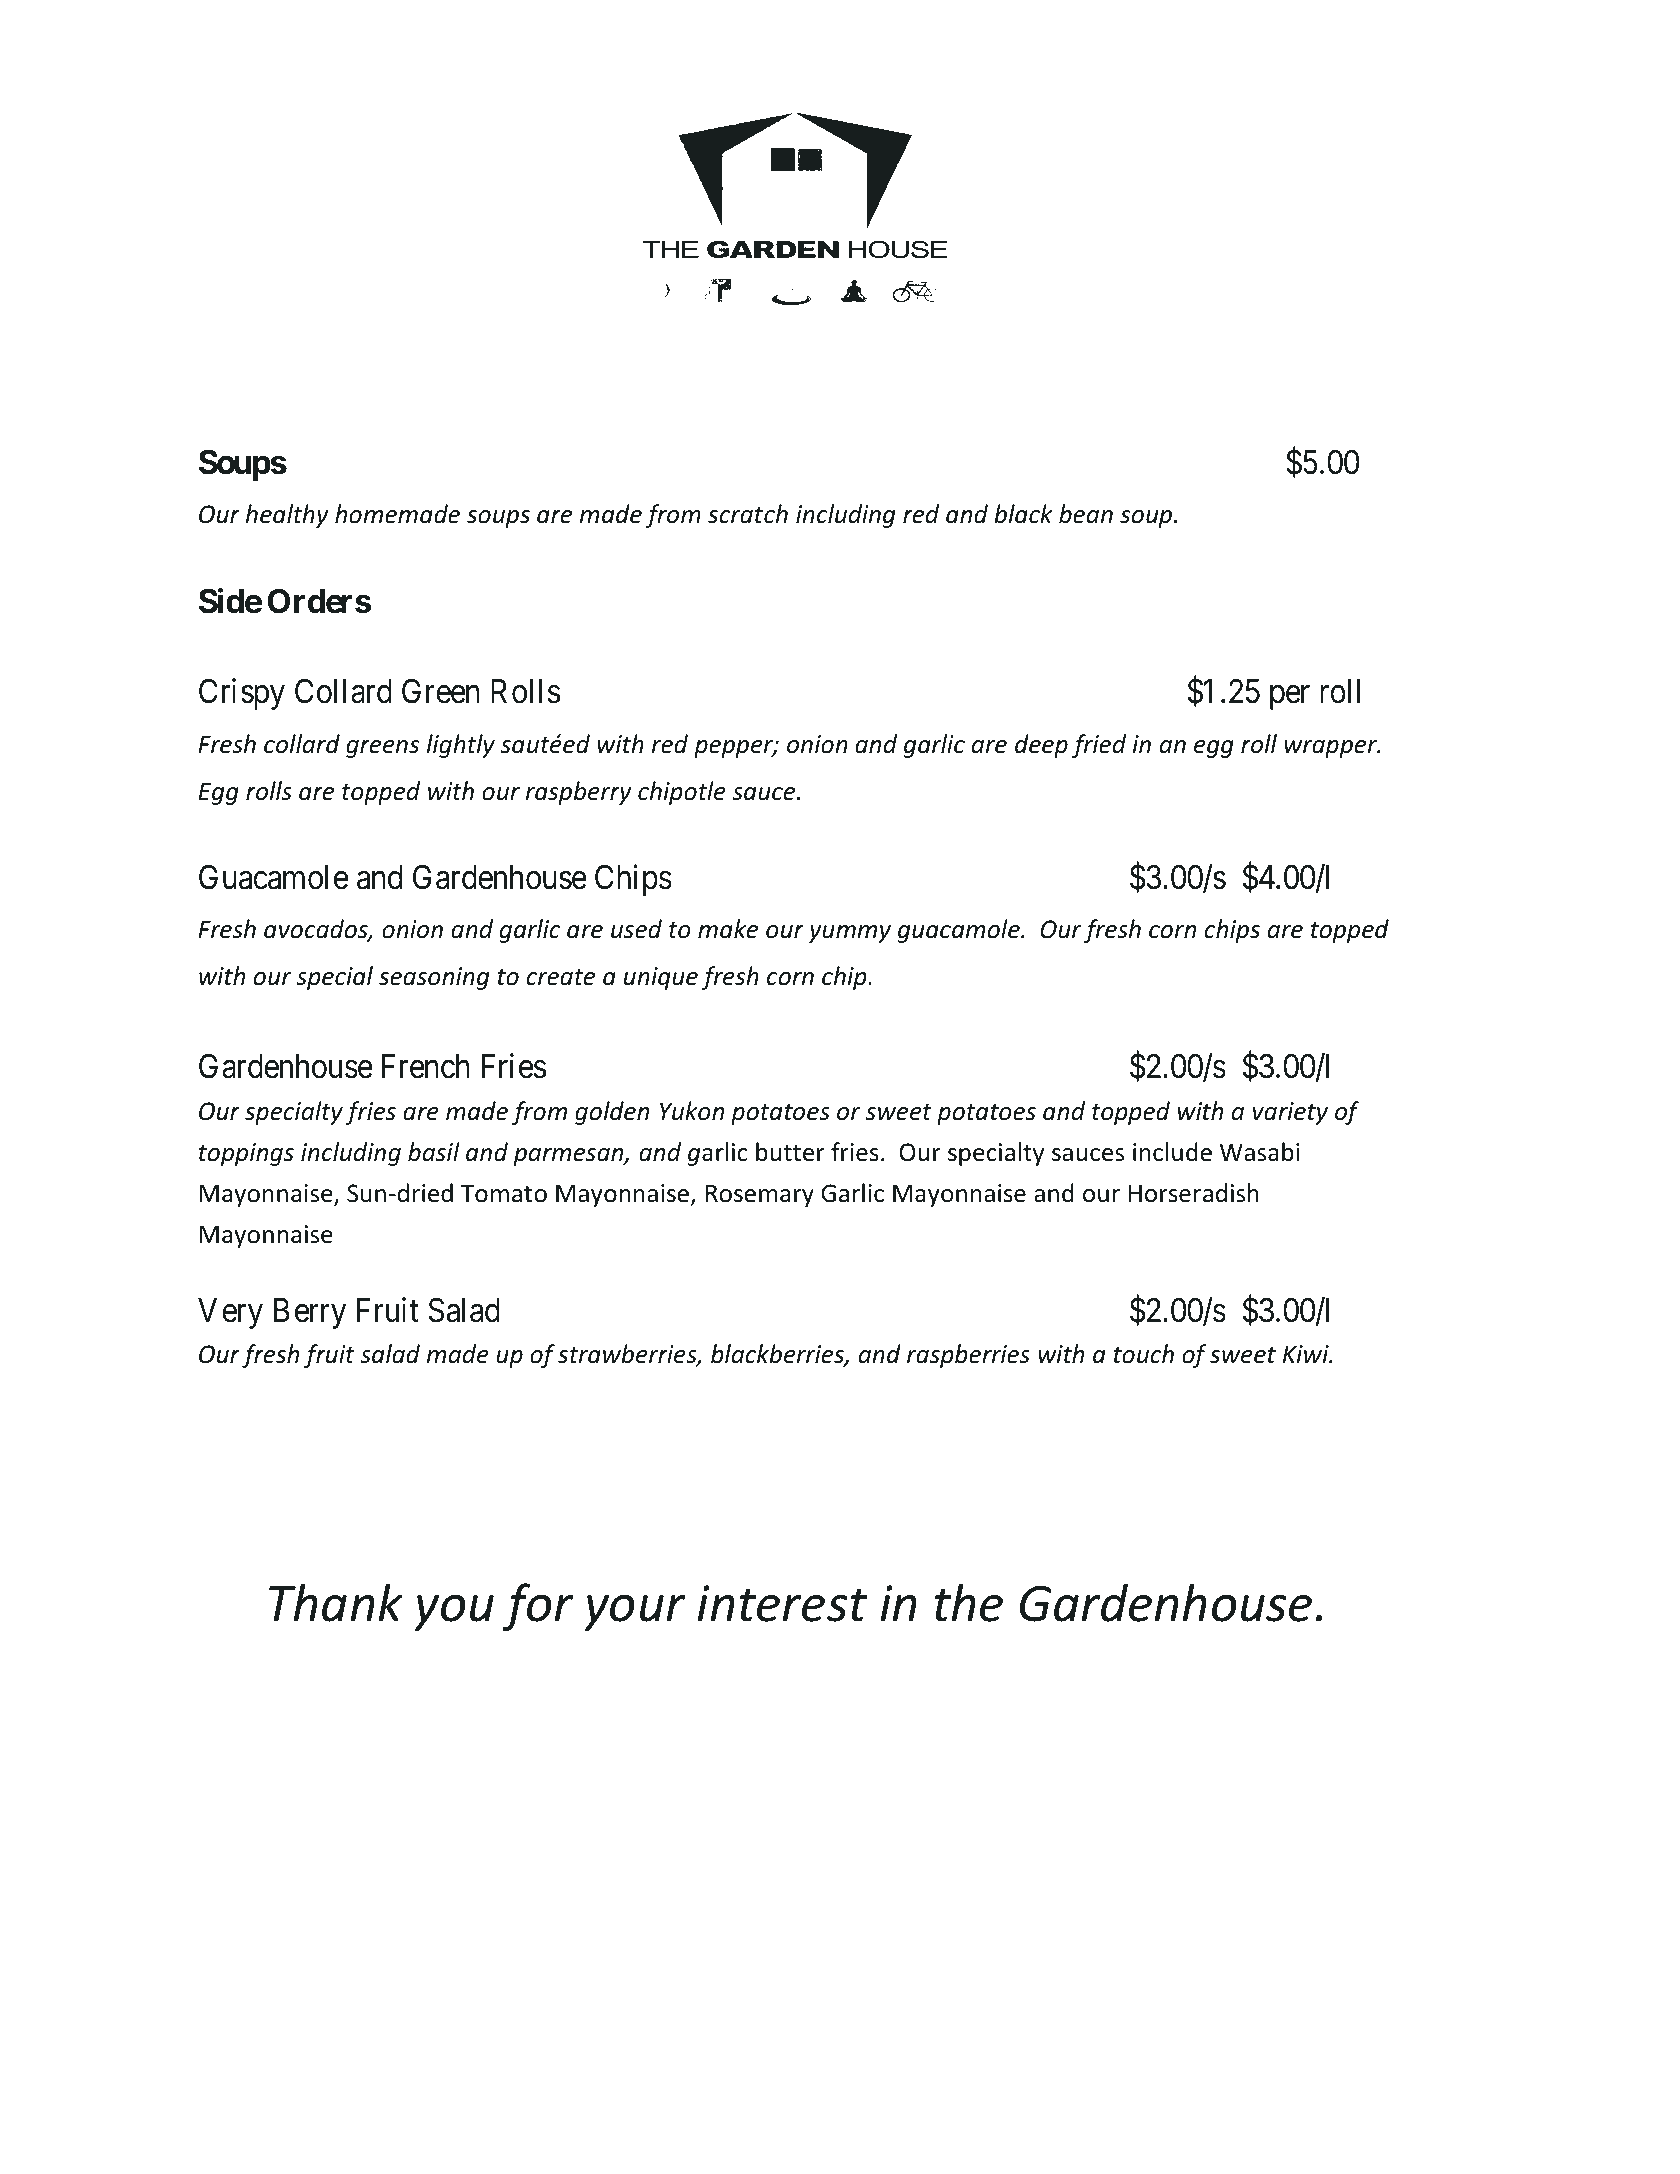  Describe the element at coordinates (1143, 1354) in the screenshot. I see `touch` at that location.
